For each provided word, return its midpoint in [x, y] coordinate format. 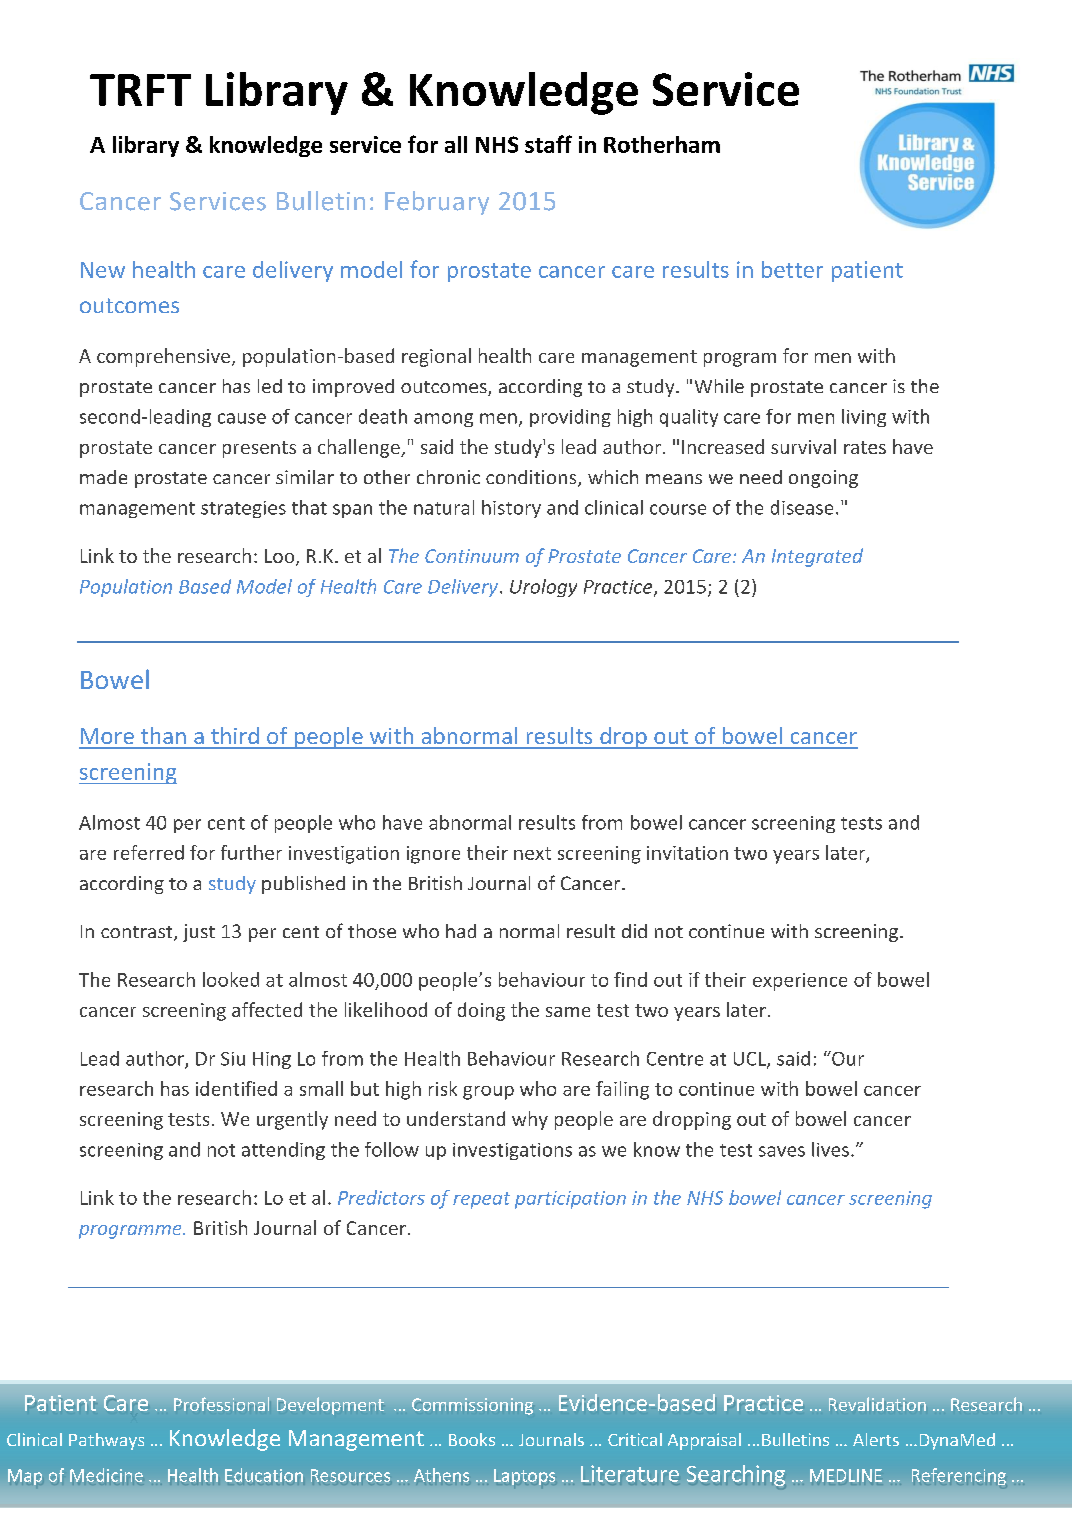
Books [472, 1439]
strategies [243, 509]
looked [231, 979]
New [103, 270]
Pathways [106, 1441]
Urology [543, 588]
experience [800, 982]
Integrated [817, 557]
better [792, 269]
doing [481, 1011]
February [437, 203]
